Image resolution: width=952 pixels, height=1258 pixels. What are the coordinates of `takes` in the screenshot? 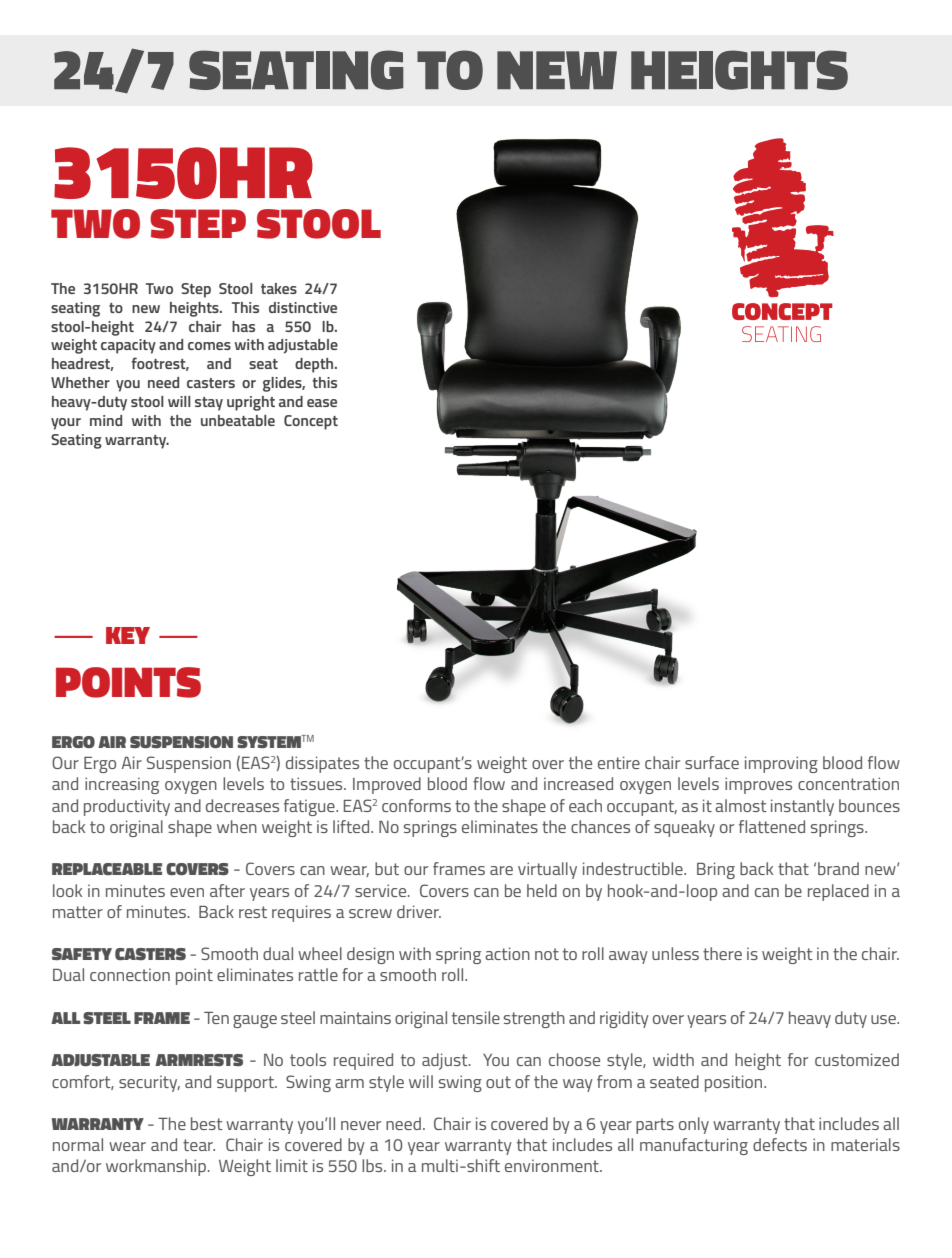 It's located at (279, 288).
